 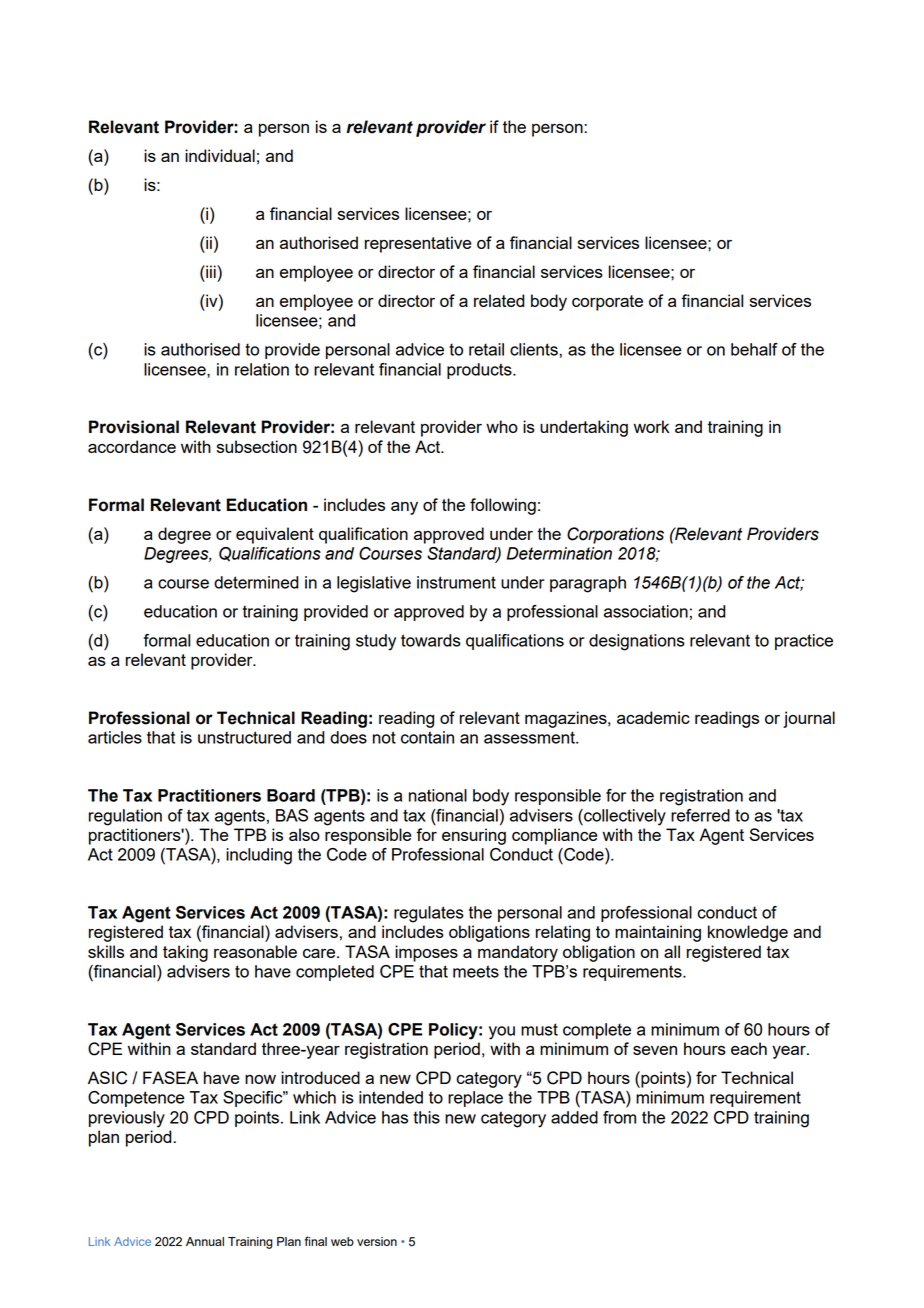 I want to click on individual, so click(x=220, y=155).
